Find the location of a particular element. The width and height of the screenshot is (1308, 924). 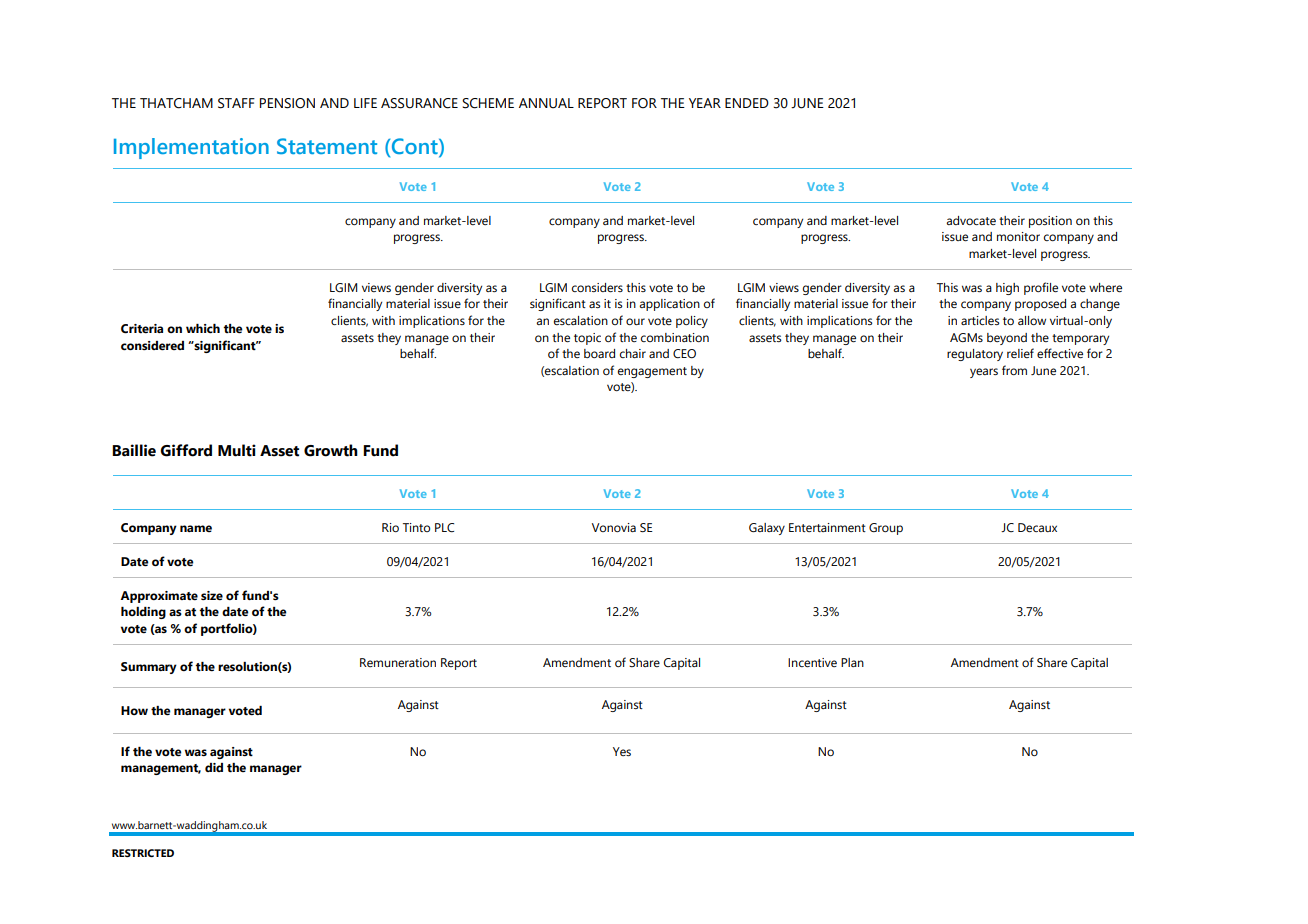

Multi is located at coordinates (237, 450).
